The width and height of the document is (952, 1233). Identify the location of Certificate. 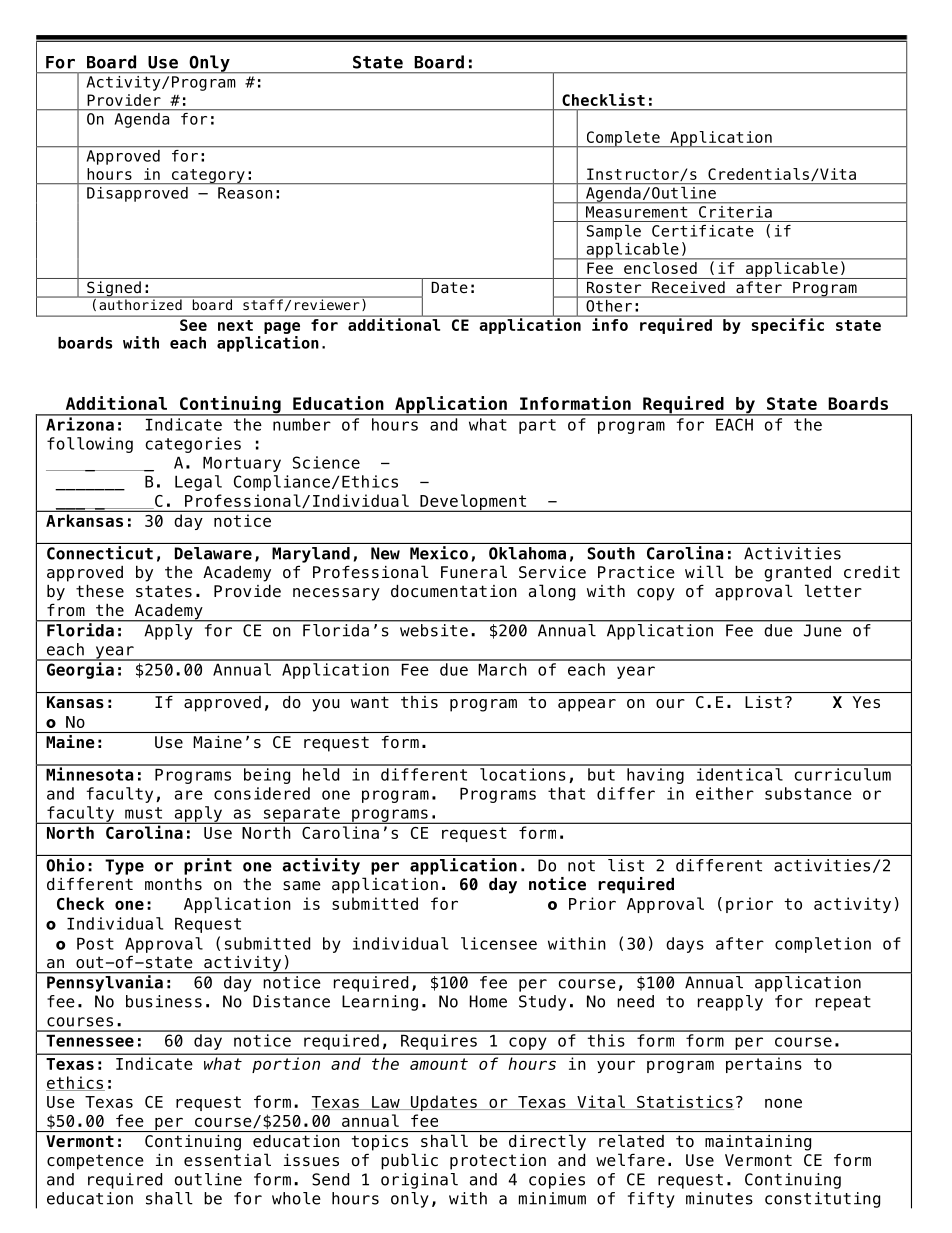
(703, 231).
